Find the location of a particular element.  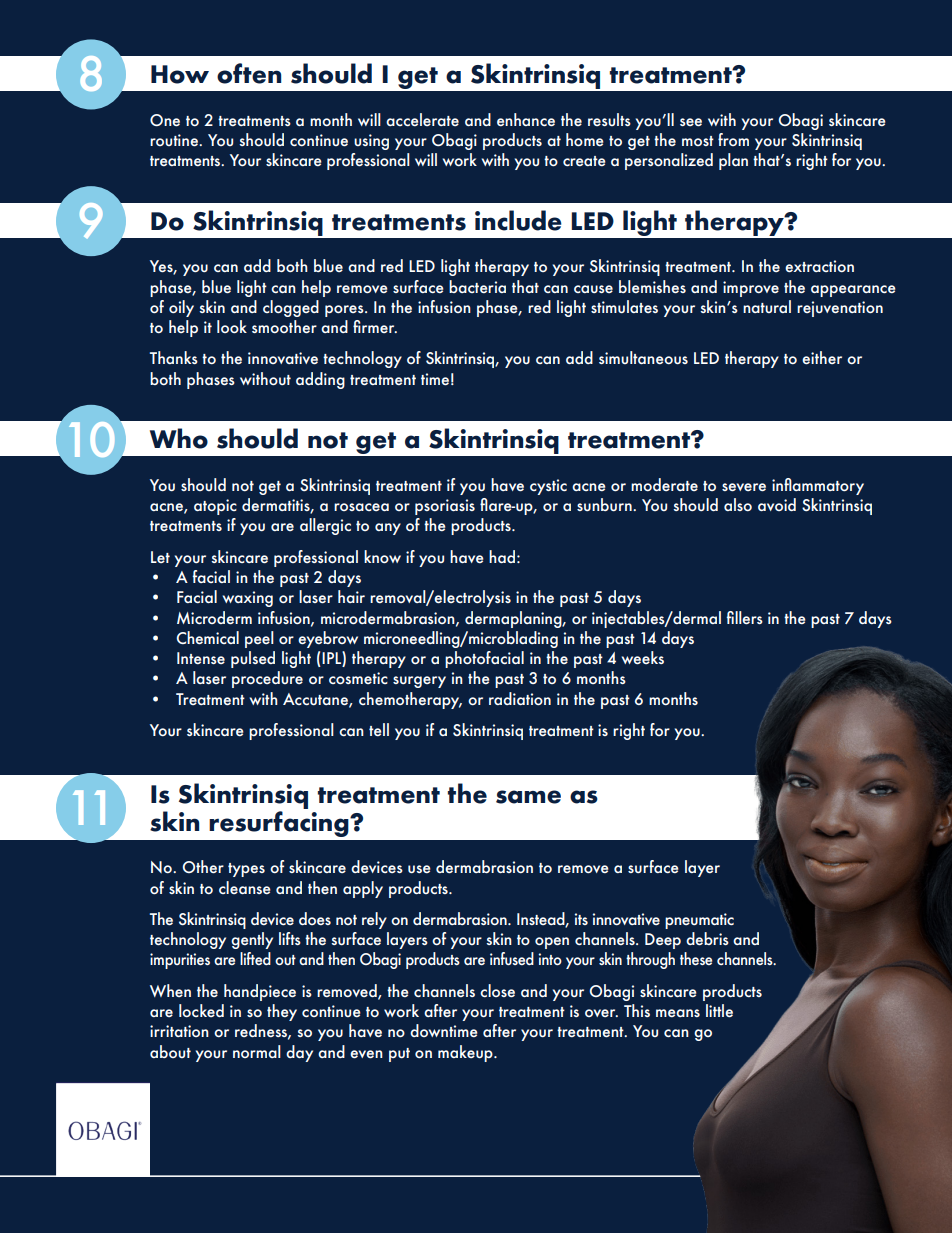

cystic is located at coordinates (548, 487).
